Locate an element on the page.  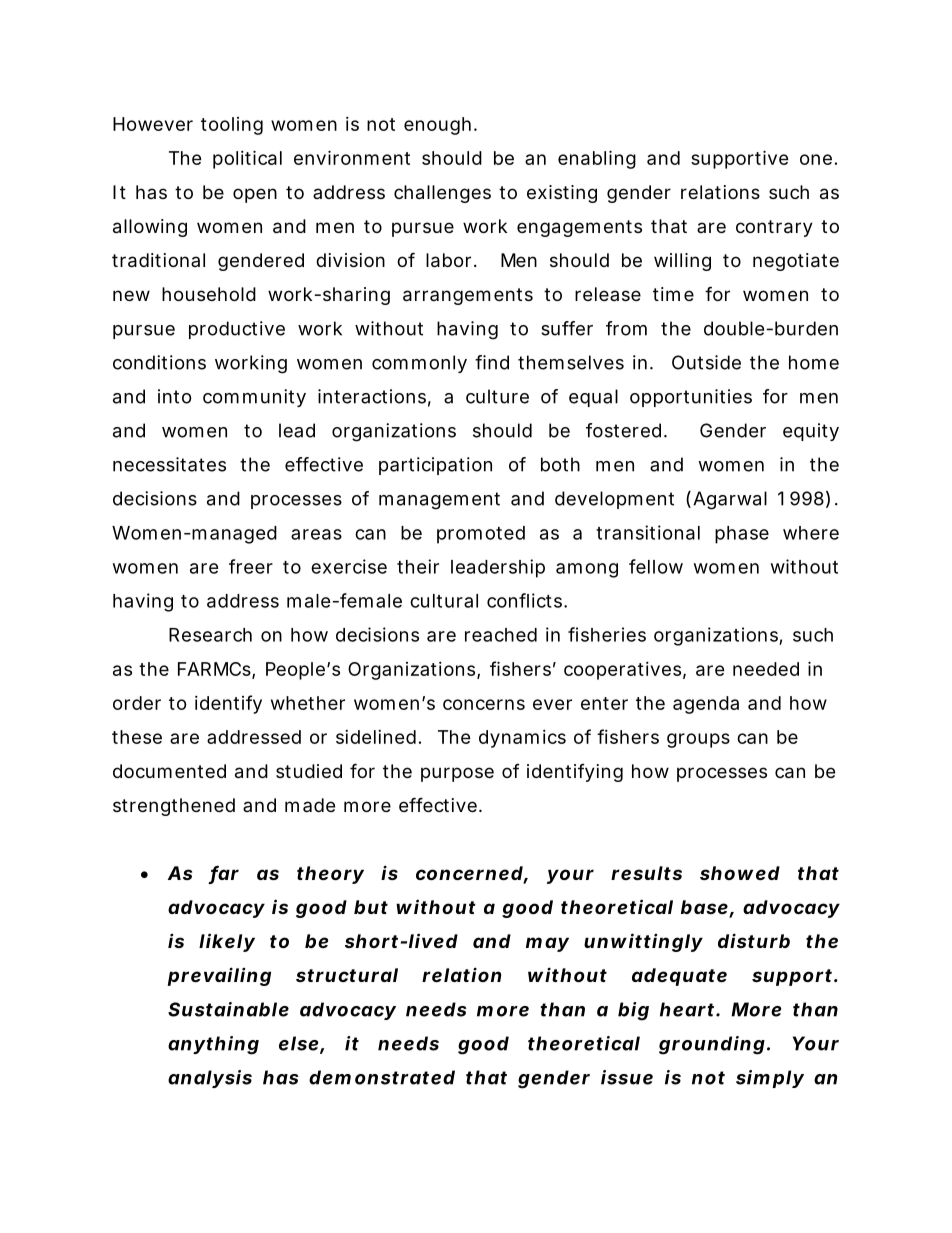
showed is located at coordinates (740, 873).
